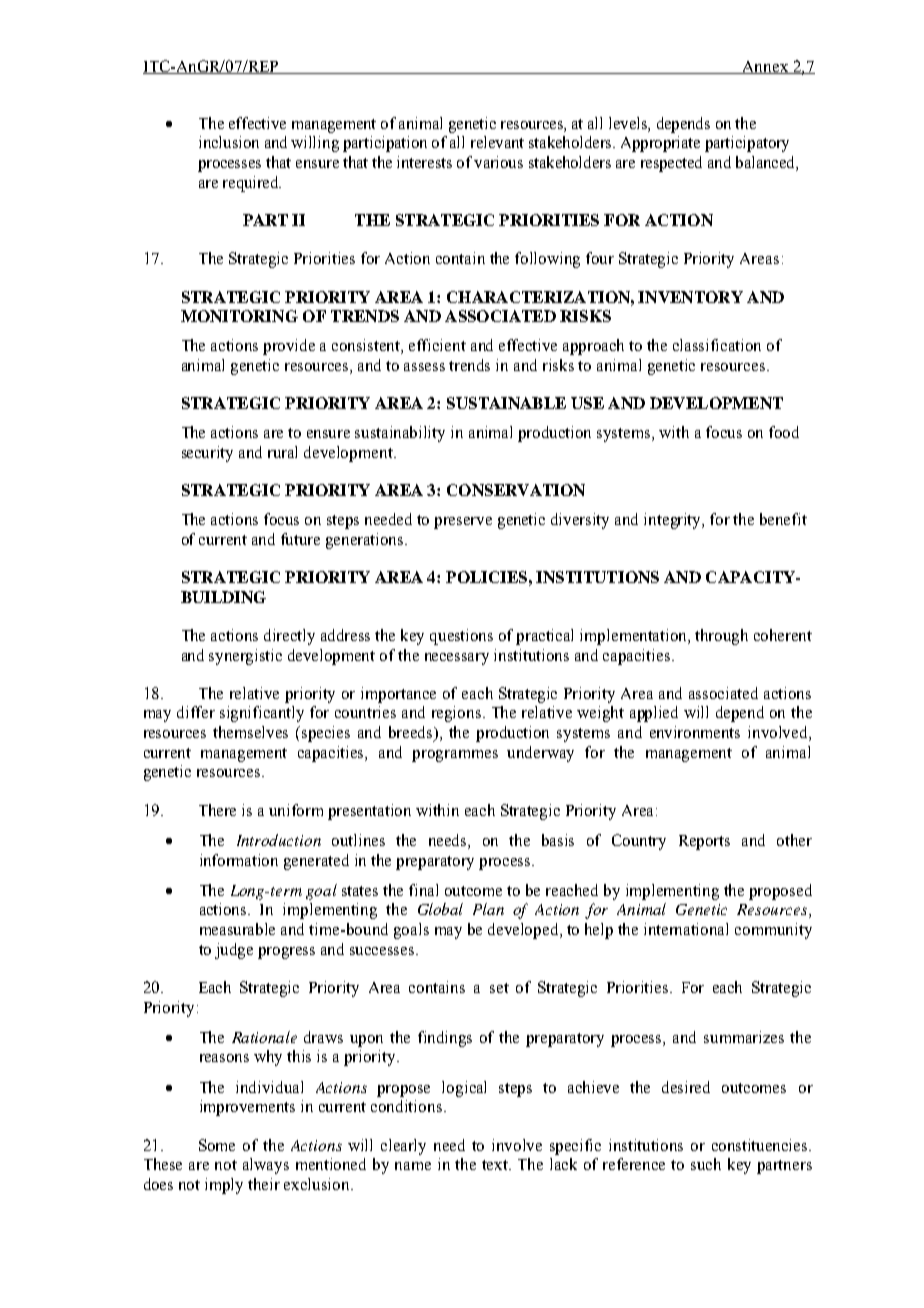 The width and height of the page is (924, 1308). What do you see at coordinates (766, 67) in the page?
I see `Annex` at bounding box center [766, 67].
